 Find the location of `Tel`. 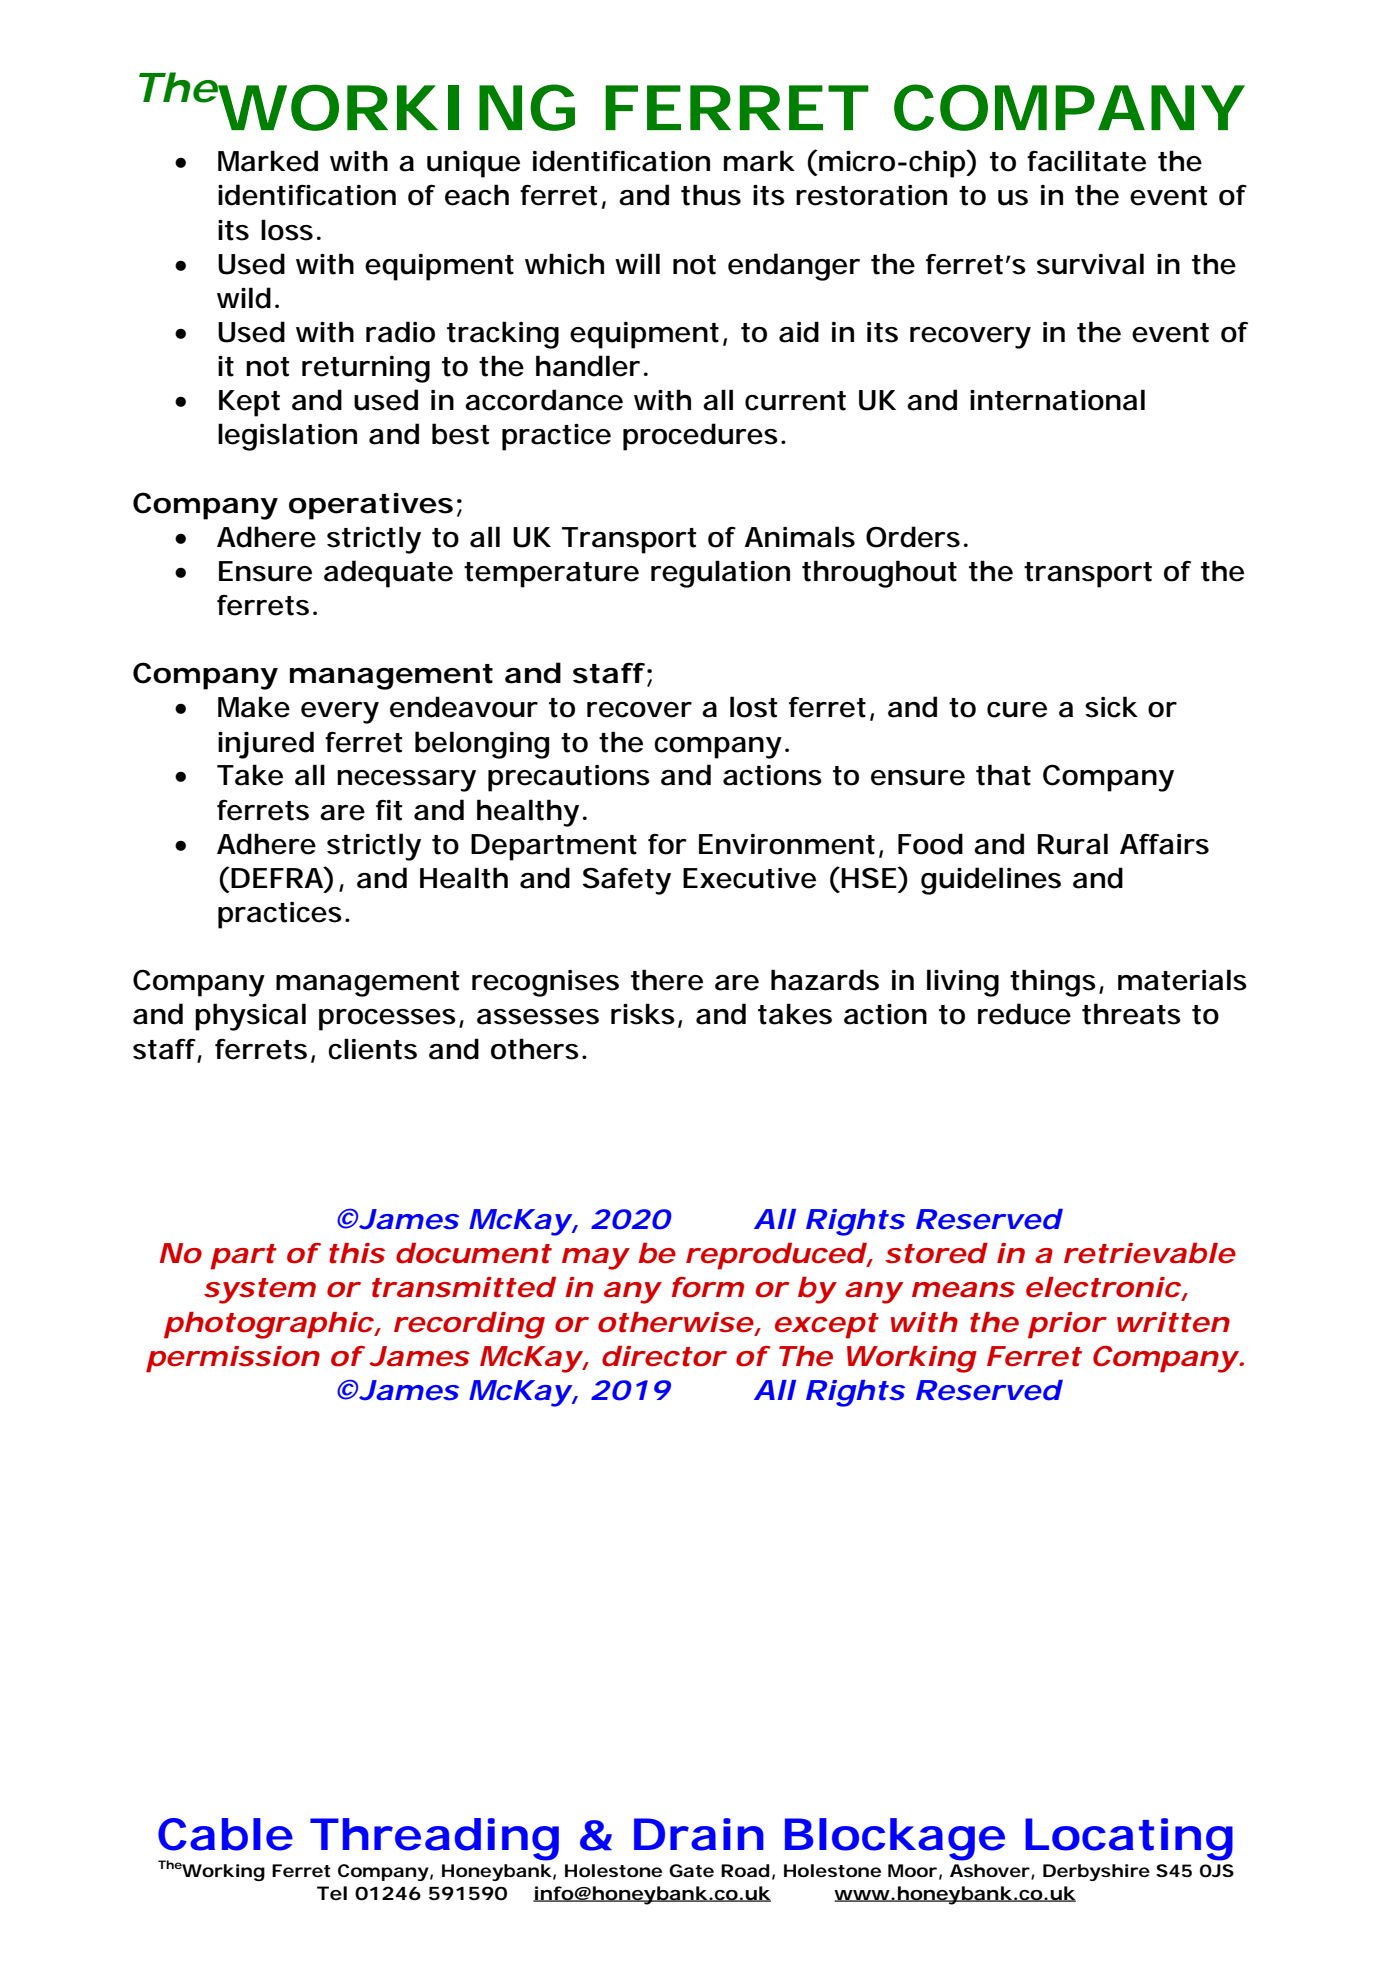

Tel is located at coordinates (332, 1893).
